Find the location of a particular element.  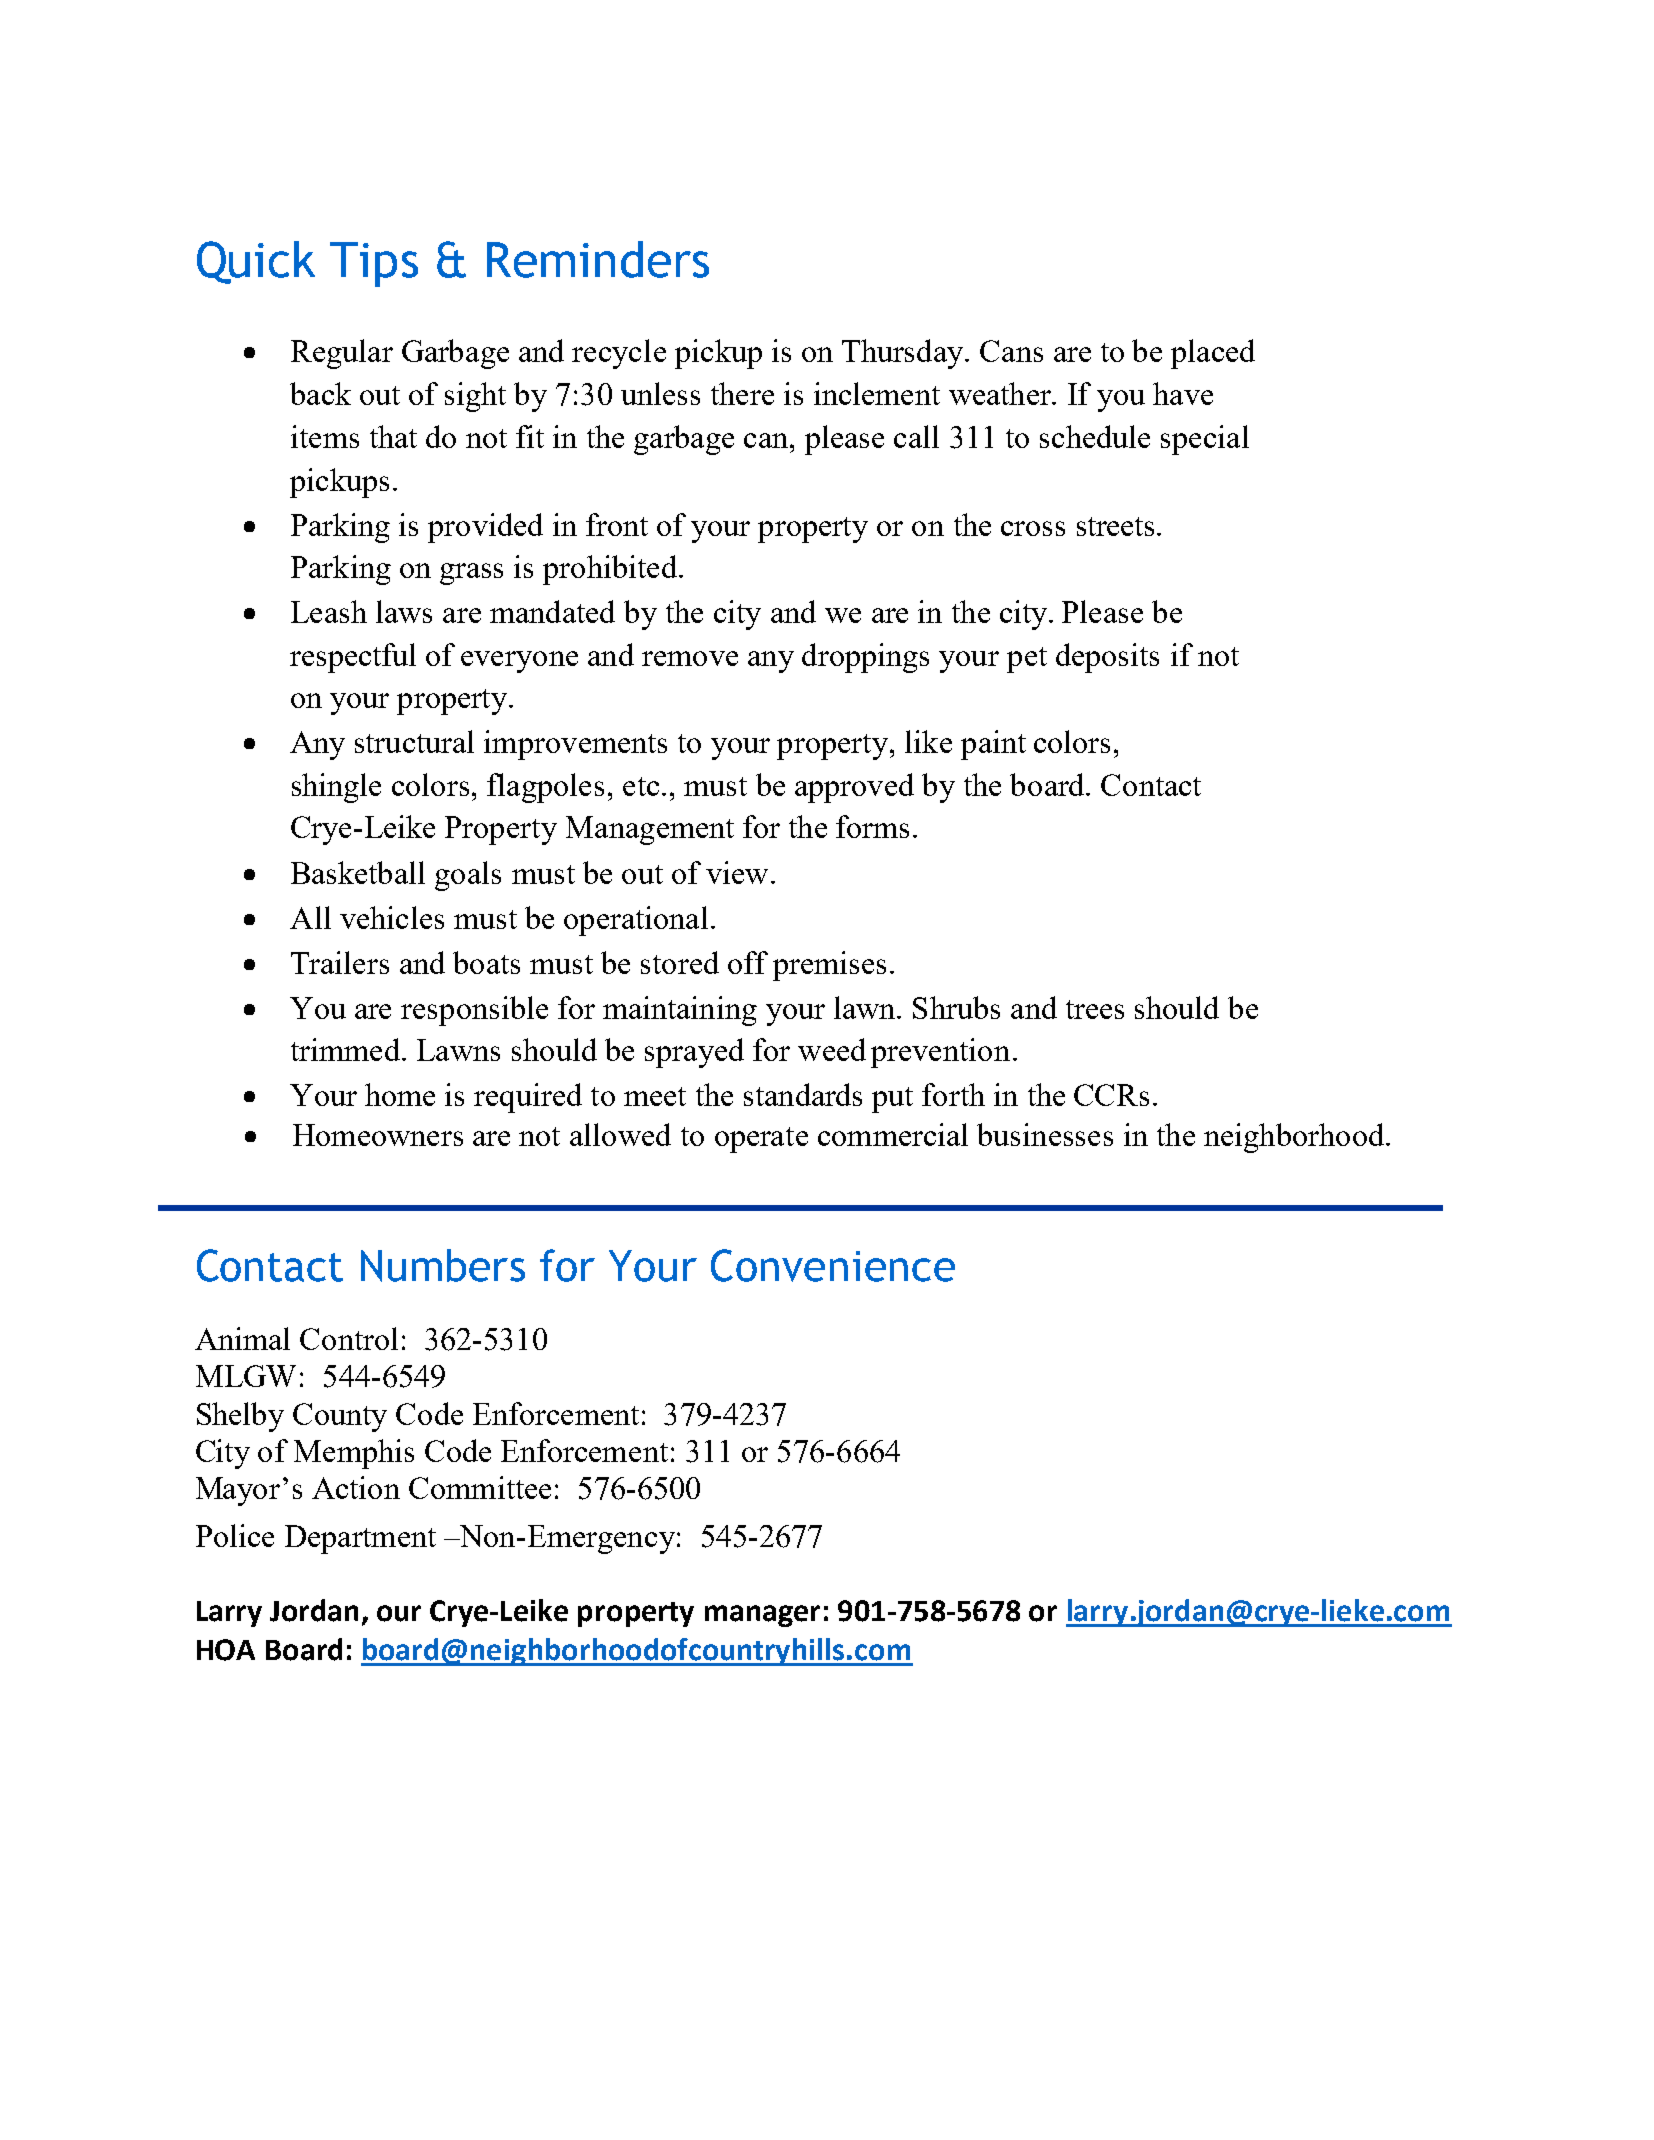

recycle is located at coordinates (619, 354).
